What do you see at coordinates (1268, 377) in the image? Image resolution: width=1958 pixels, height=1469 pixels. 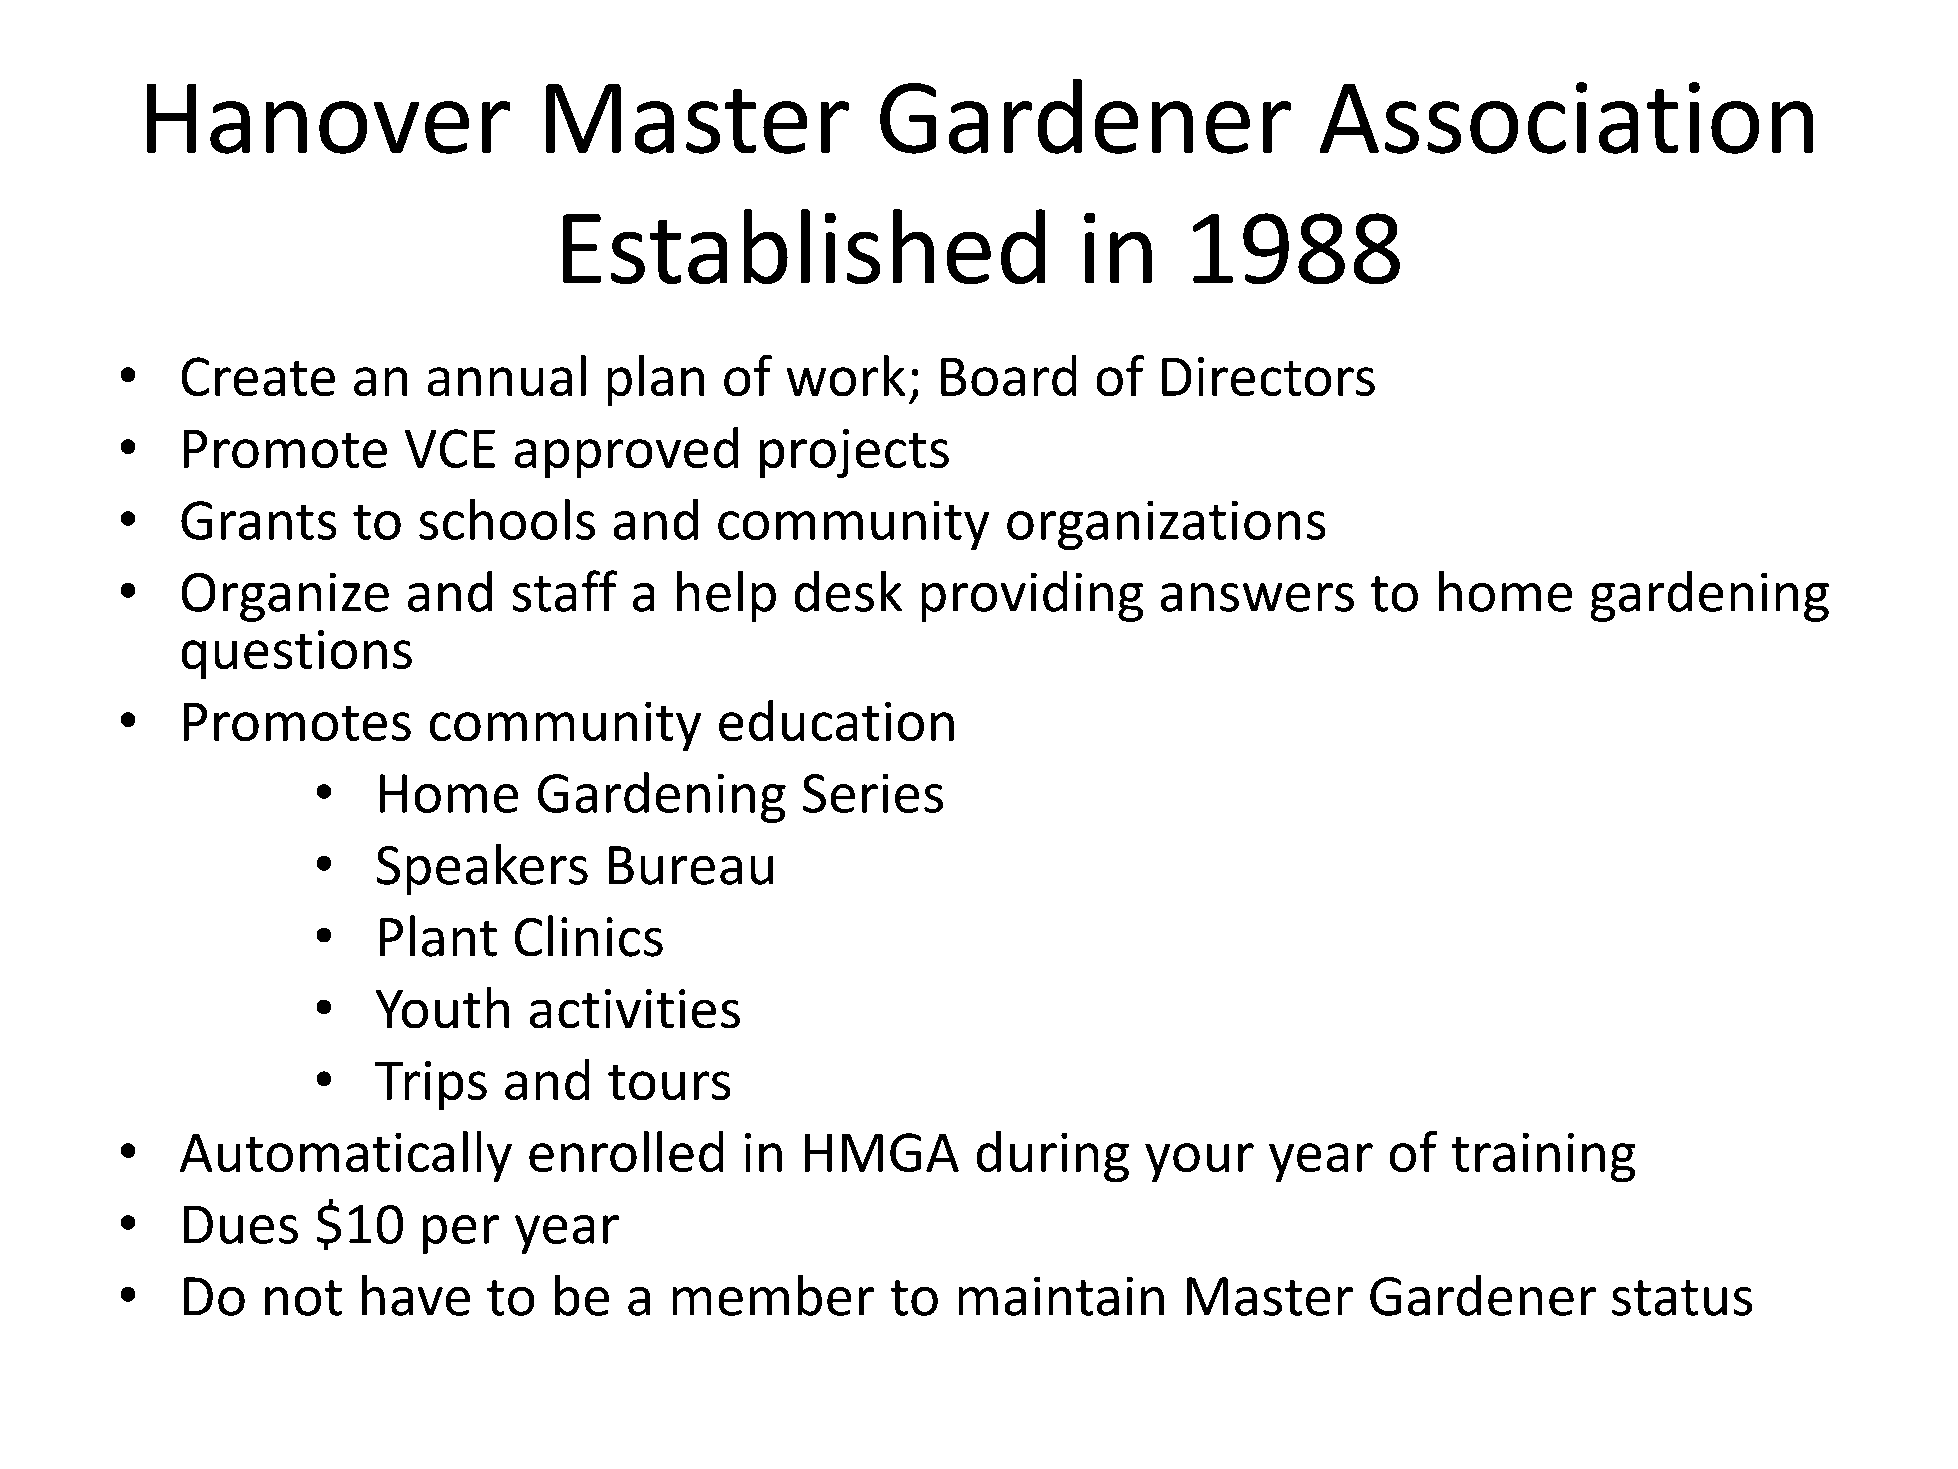 I see `Directors` at bounding box center [1268, 377].
